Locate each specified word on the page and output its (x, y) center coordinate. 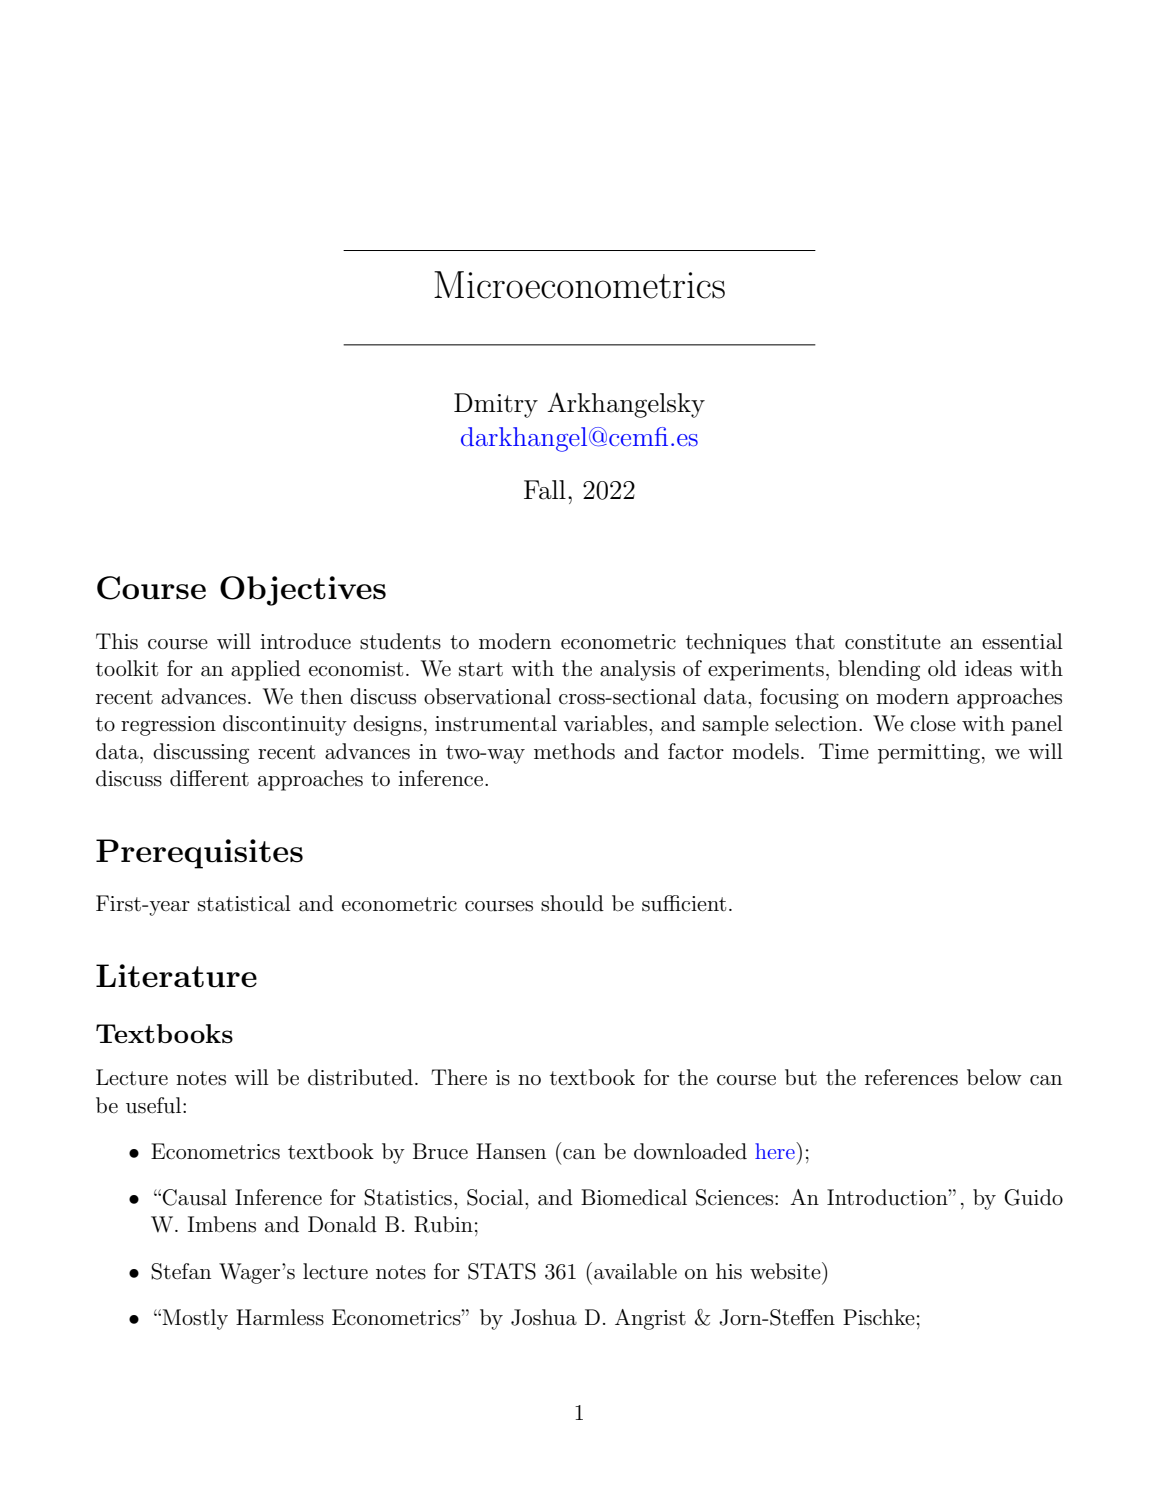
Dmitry (496, 405)
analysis (637, 670)
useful (155, 1105)
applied (266, 670)
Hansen (511, 1151)
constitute (893, 642)
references (911, 1077)
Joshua (544, 1317)
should (572, 903)
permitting (929, 754)
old (942, 668)
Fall (545, 490)
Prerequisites (199, 854)
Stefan (181, 1271)
